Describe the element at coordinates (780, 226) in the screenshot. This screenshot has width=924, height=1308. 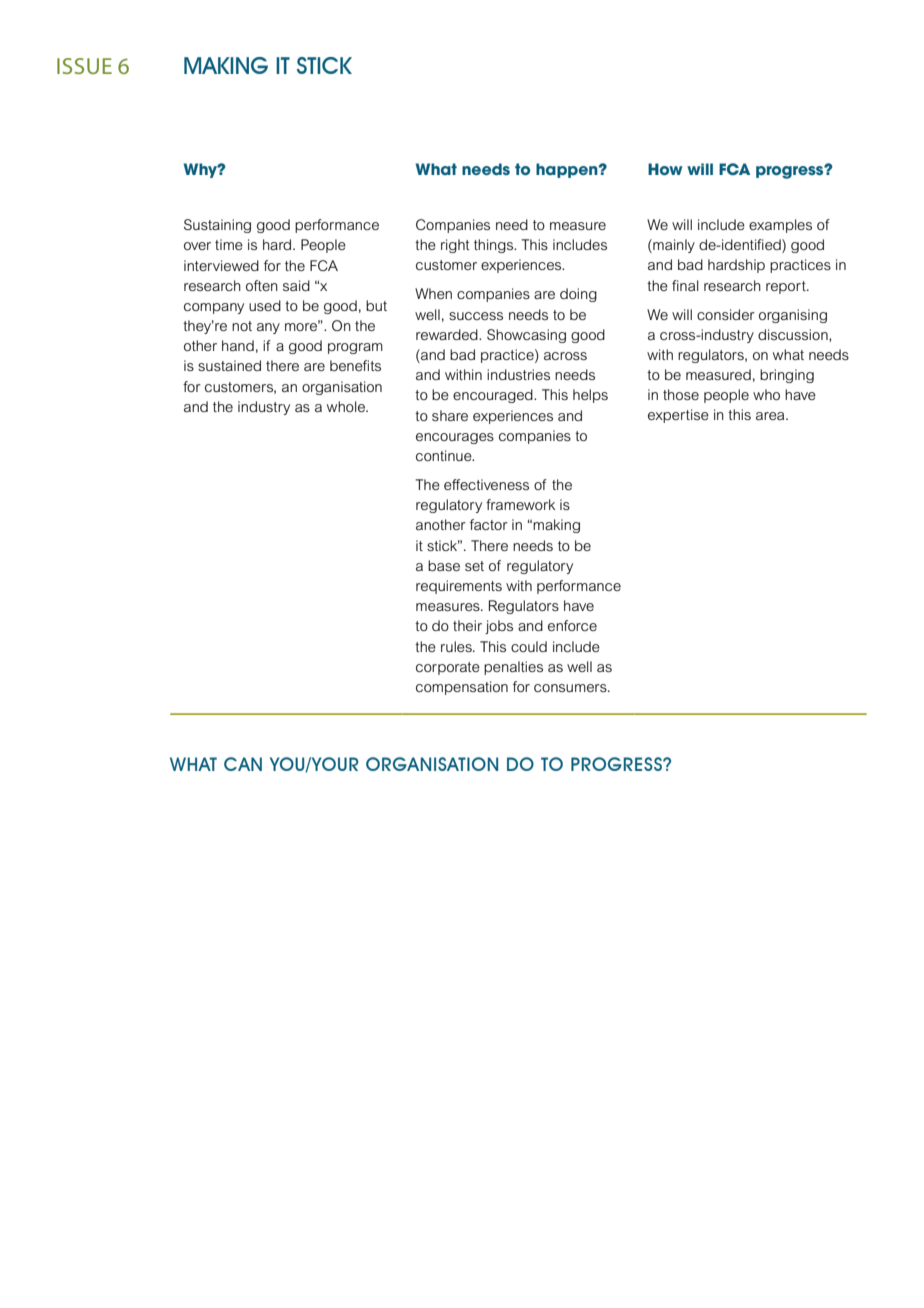
I see `examples` at that location.
